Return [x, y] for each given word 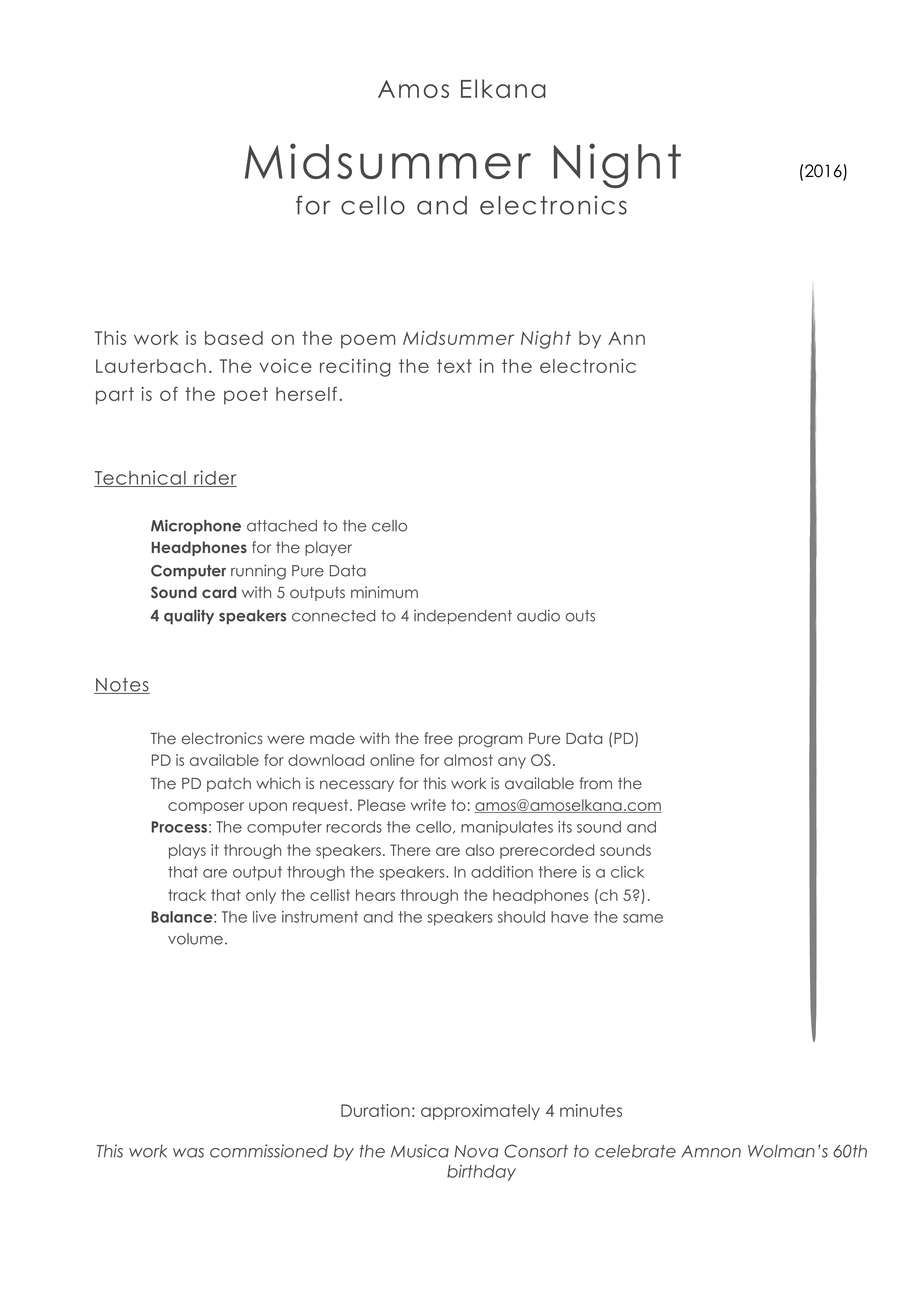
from [595, 783]
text [454, 366]
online [392, 760]
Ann [626, 338]
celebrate [635, 1151]
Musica [420, 1151]
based [234, 338]
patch [229, 784]
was [188, 1153]
